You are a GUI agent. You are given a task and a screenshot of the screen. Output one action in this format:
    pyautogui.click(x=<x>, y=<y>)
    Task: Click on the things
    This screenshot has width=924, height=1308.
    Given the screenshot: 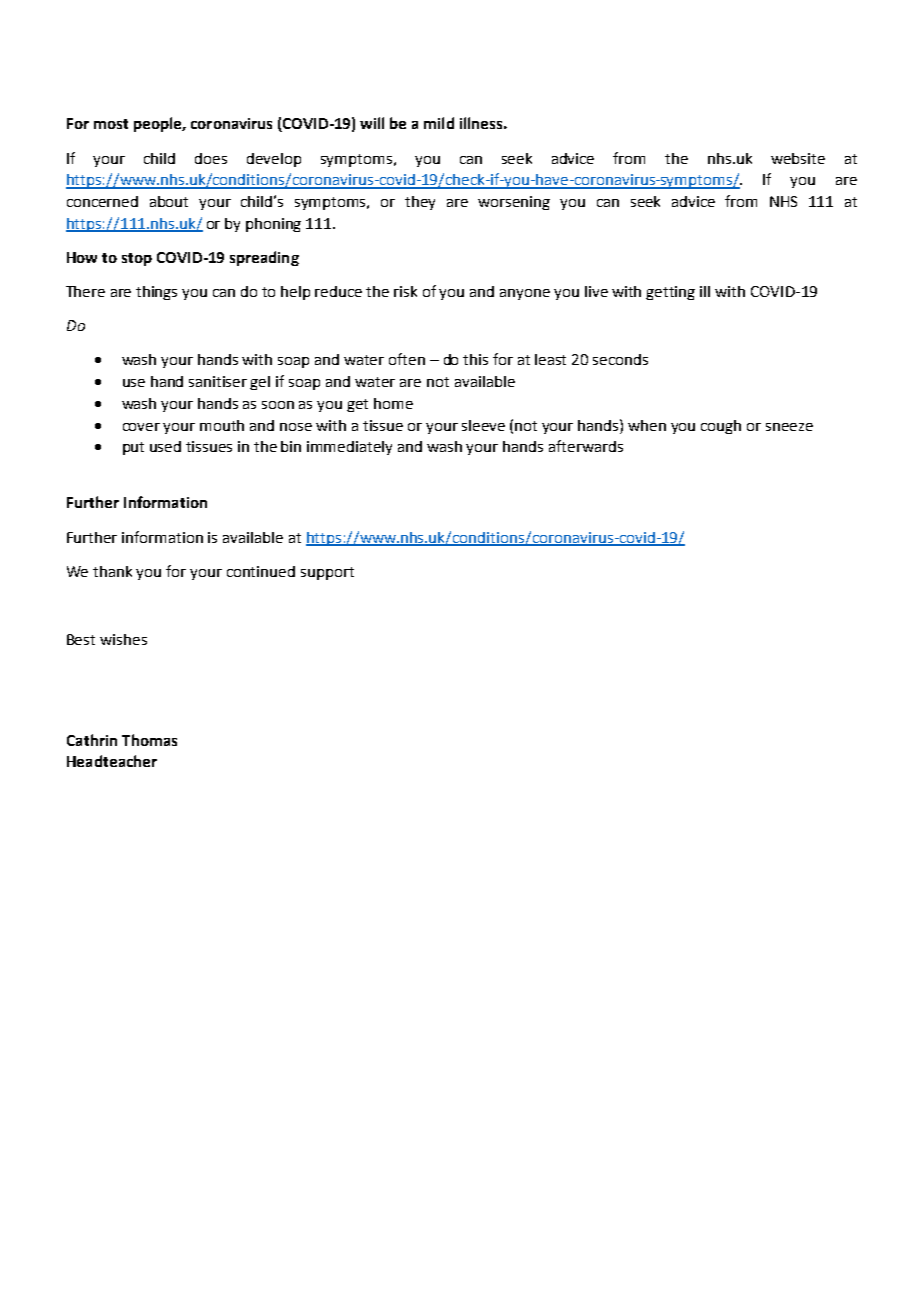 What is the action you would take?
    pyautogui.click(x=156, y=293)
